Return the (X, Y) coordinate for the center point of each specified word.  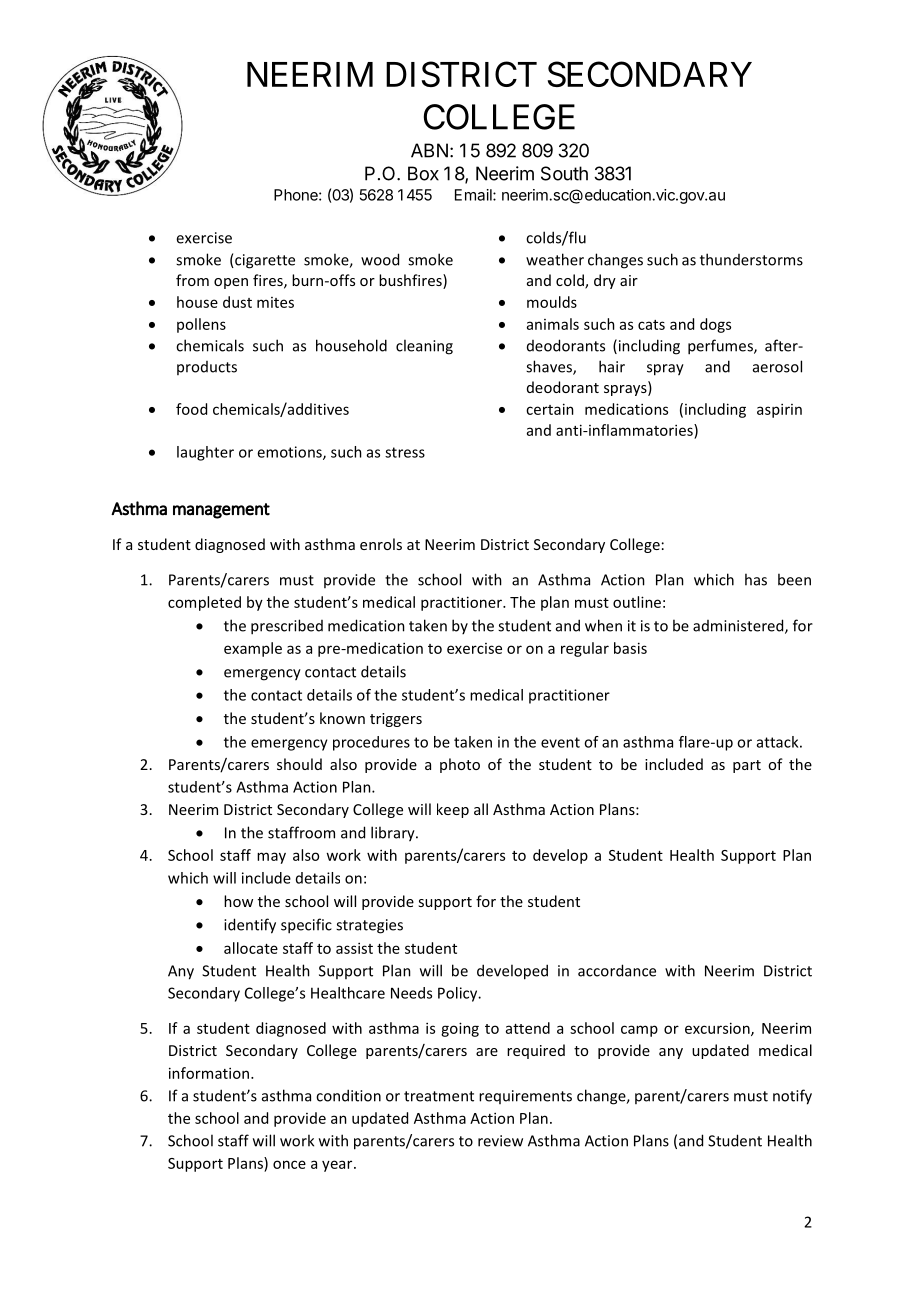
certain (550, 409)
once (289, 1164)
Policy (459, 994)
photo (460, 765)
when (603, 625)
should (299, 764)
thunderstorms (751, 259)
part (747, 766)
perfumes (721, 347)
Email (474, 195)
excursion (718, 1029)
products (207, 368)
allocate (251, 948)
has (756, 579)
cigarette (264, 261)
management (221, 511)
